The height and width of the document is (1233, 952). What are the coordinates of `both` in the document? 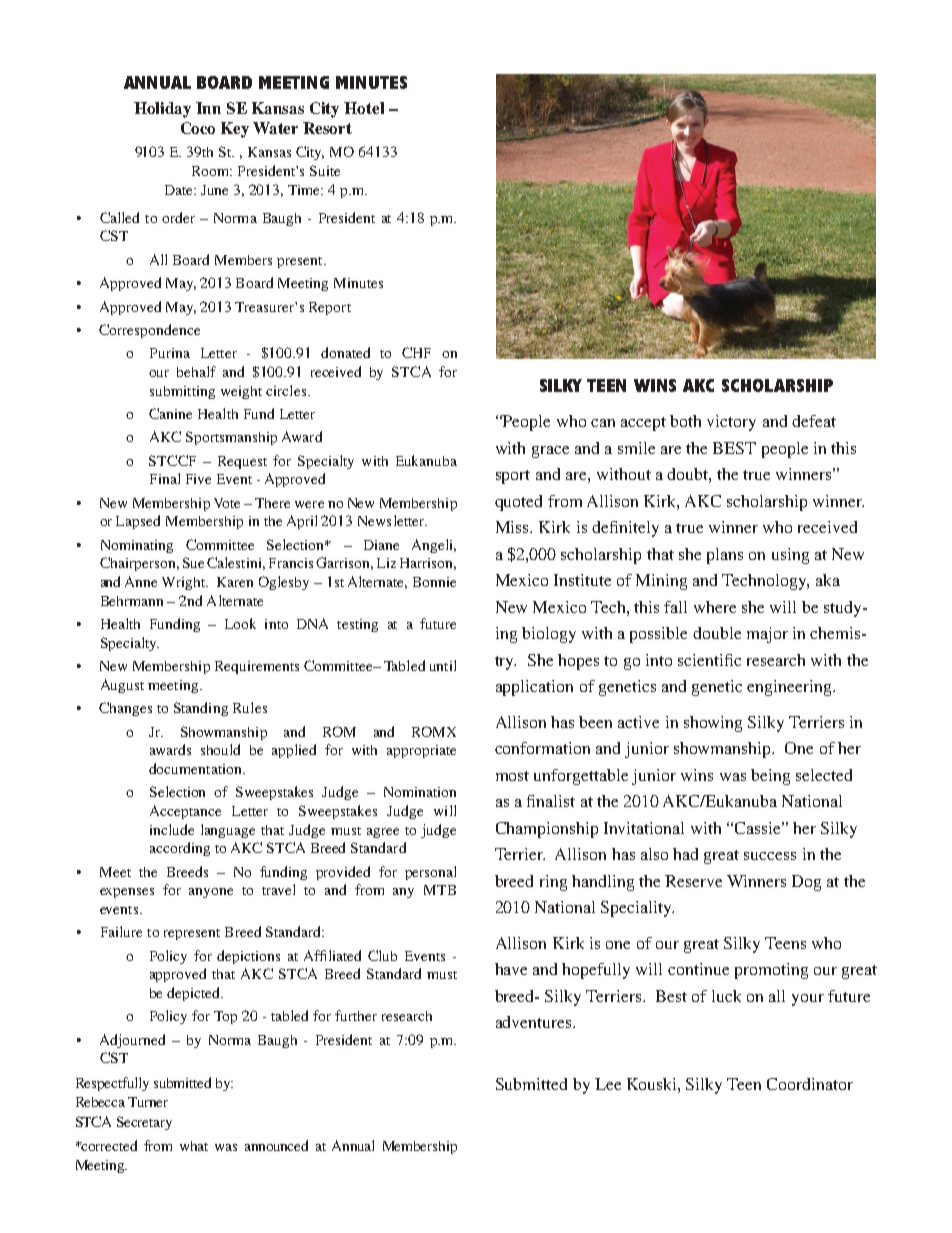 It's located at (685, 421).
